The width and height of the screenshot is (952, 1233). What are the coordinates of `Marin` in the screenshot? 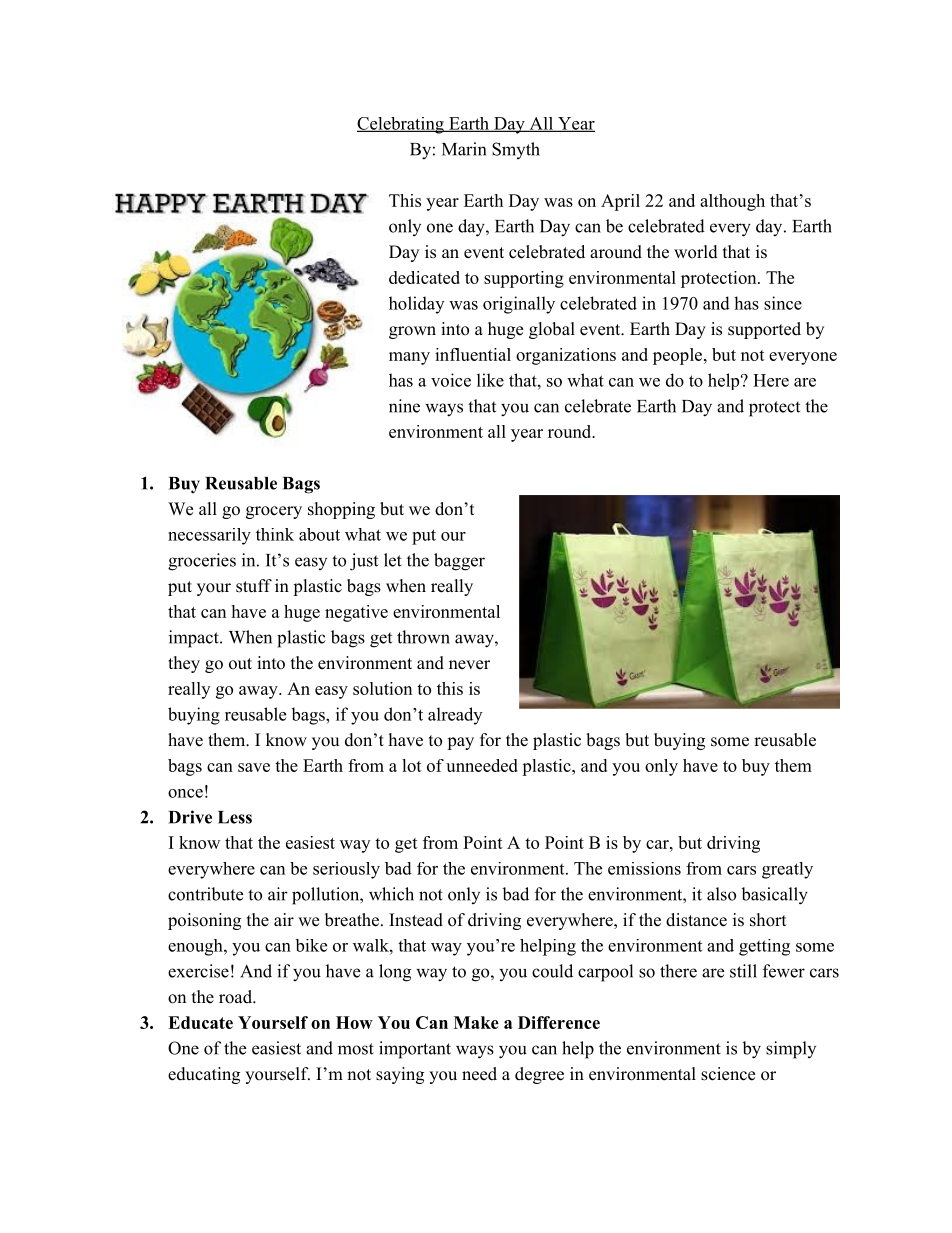 It's located at (464, 149).
